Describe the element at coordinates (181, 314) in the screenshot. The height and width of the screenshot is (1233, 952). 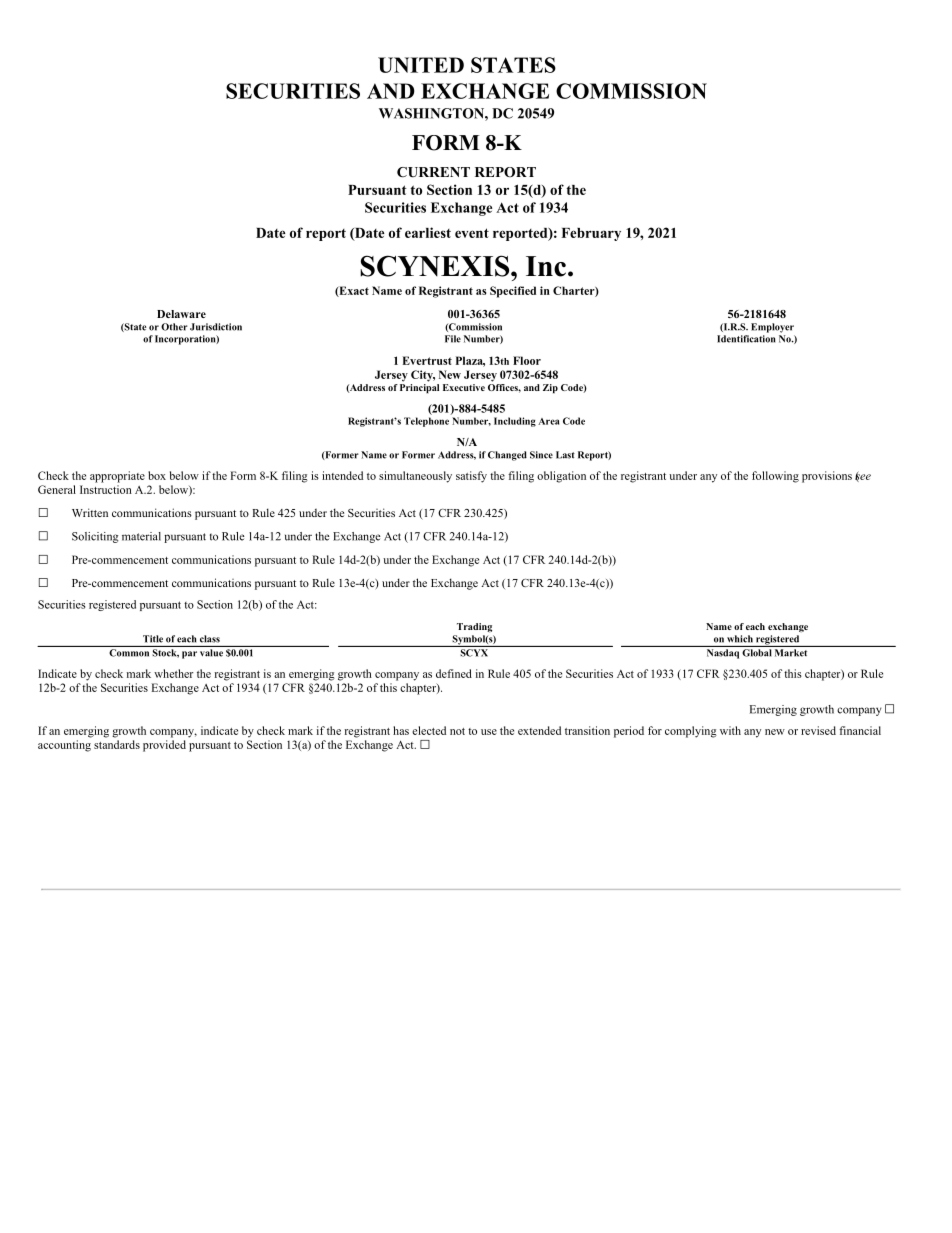
I see `Delaware` at that location.
